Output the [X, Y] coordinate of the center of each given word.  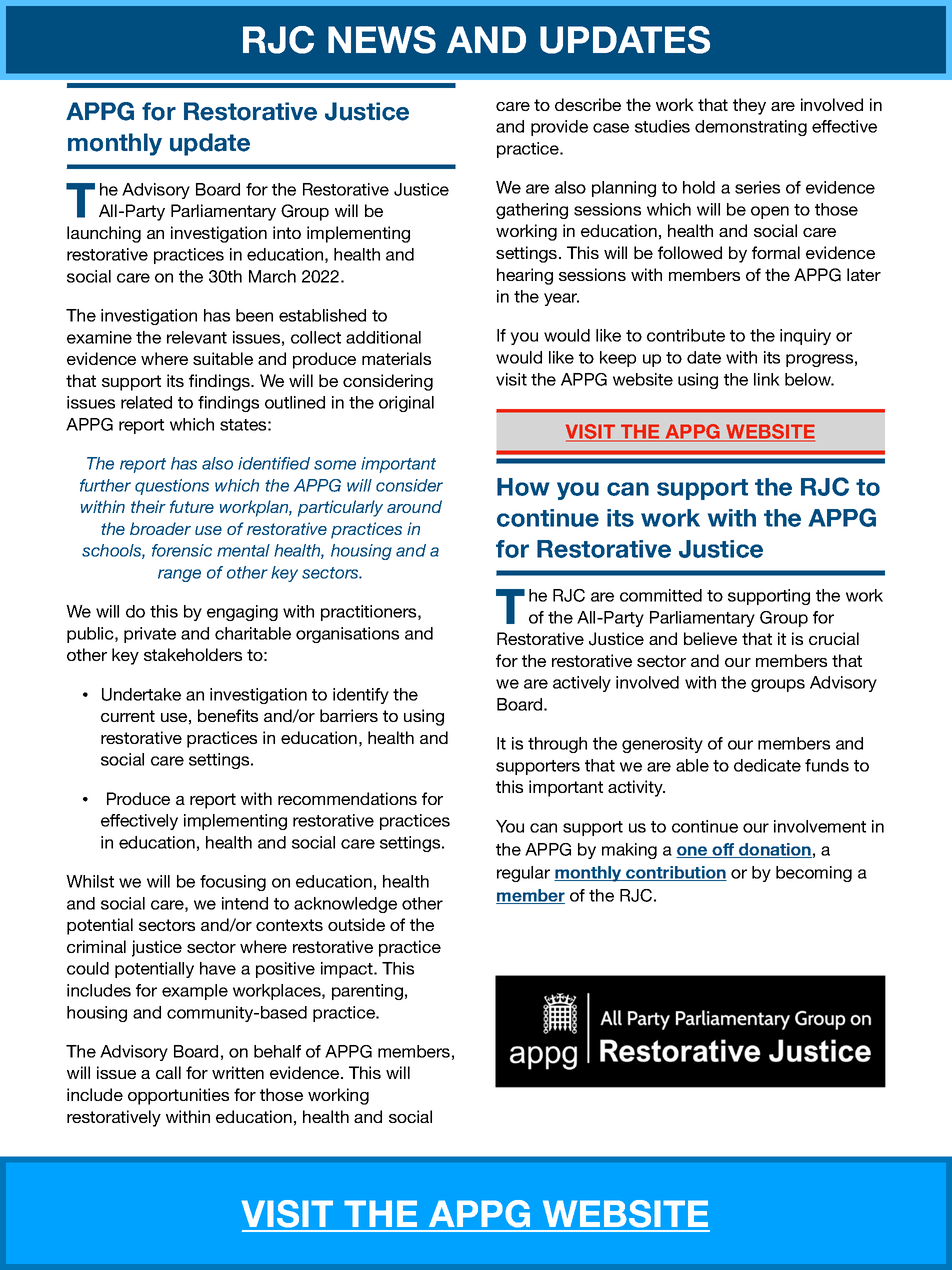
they [749, 106]
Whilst [90, 881]
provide [559, 128]
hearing [525, 276]
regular [523, 874]
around [414, 506]
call [168, 1072]
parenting [367, 992]
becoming [814, 874]
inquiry [805, 337]
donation [774, 850]
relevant [197, 337]
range [179, 575]
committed [661, 595]
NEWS [382, 40]
